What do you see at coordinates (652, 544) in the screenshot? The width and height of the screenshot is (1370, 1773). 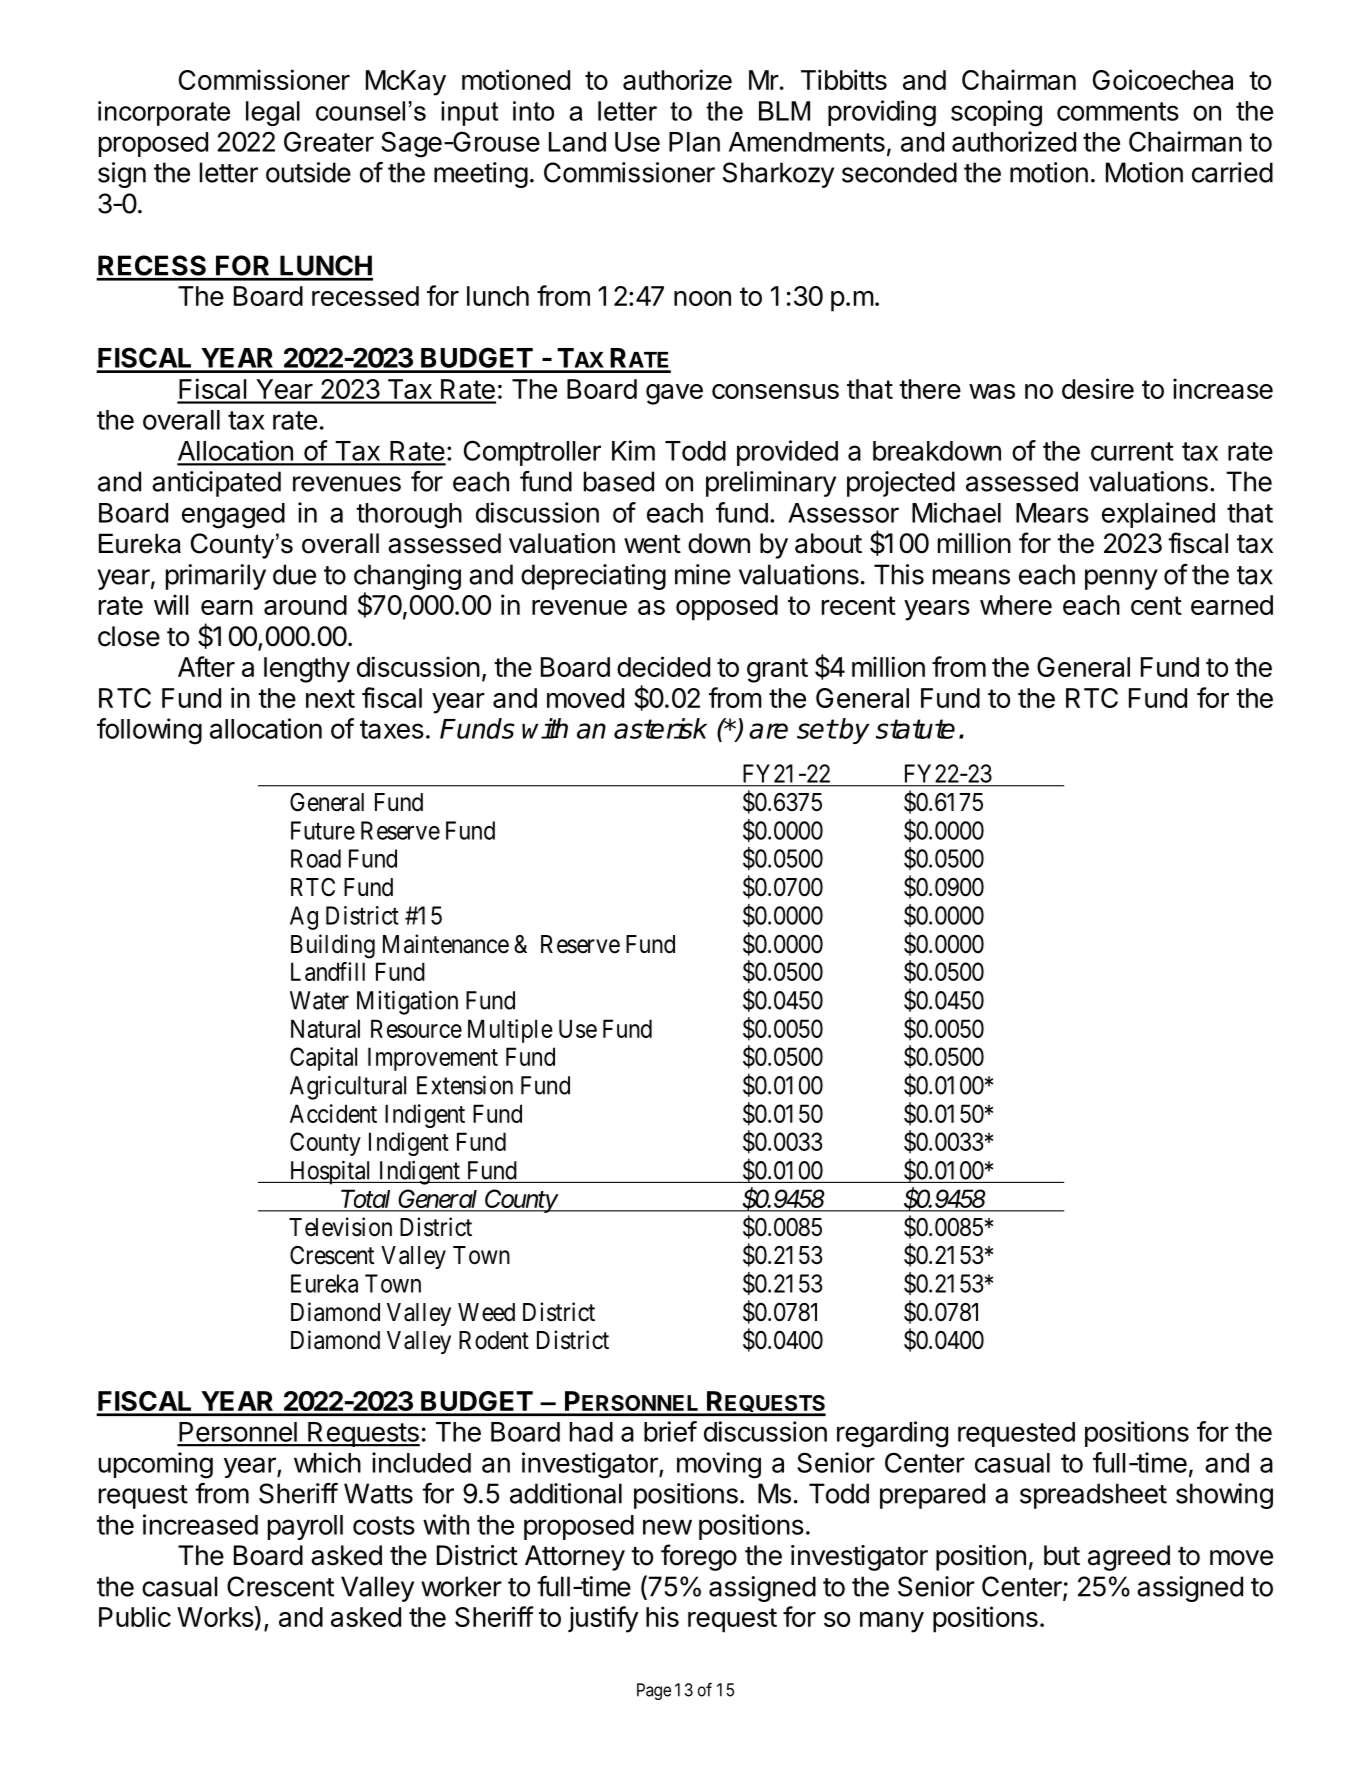 I see `went` at bounding box center [652, 544].
